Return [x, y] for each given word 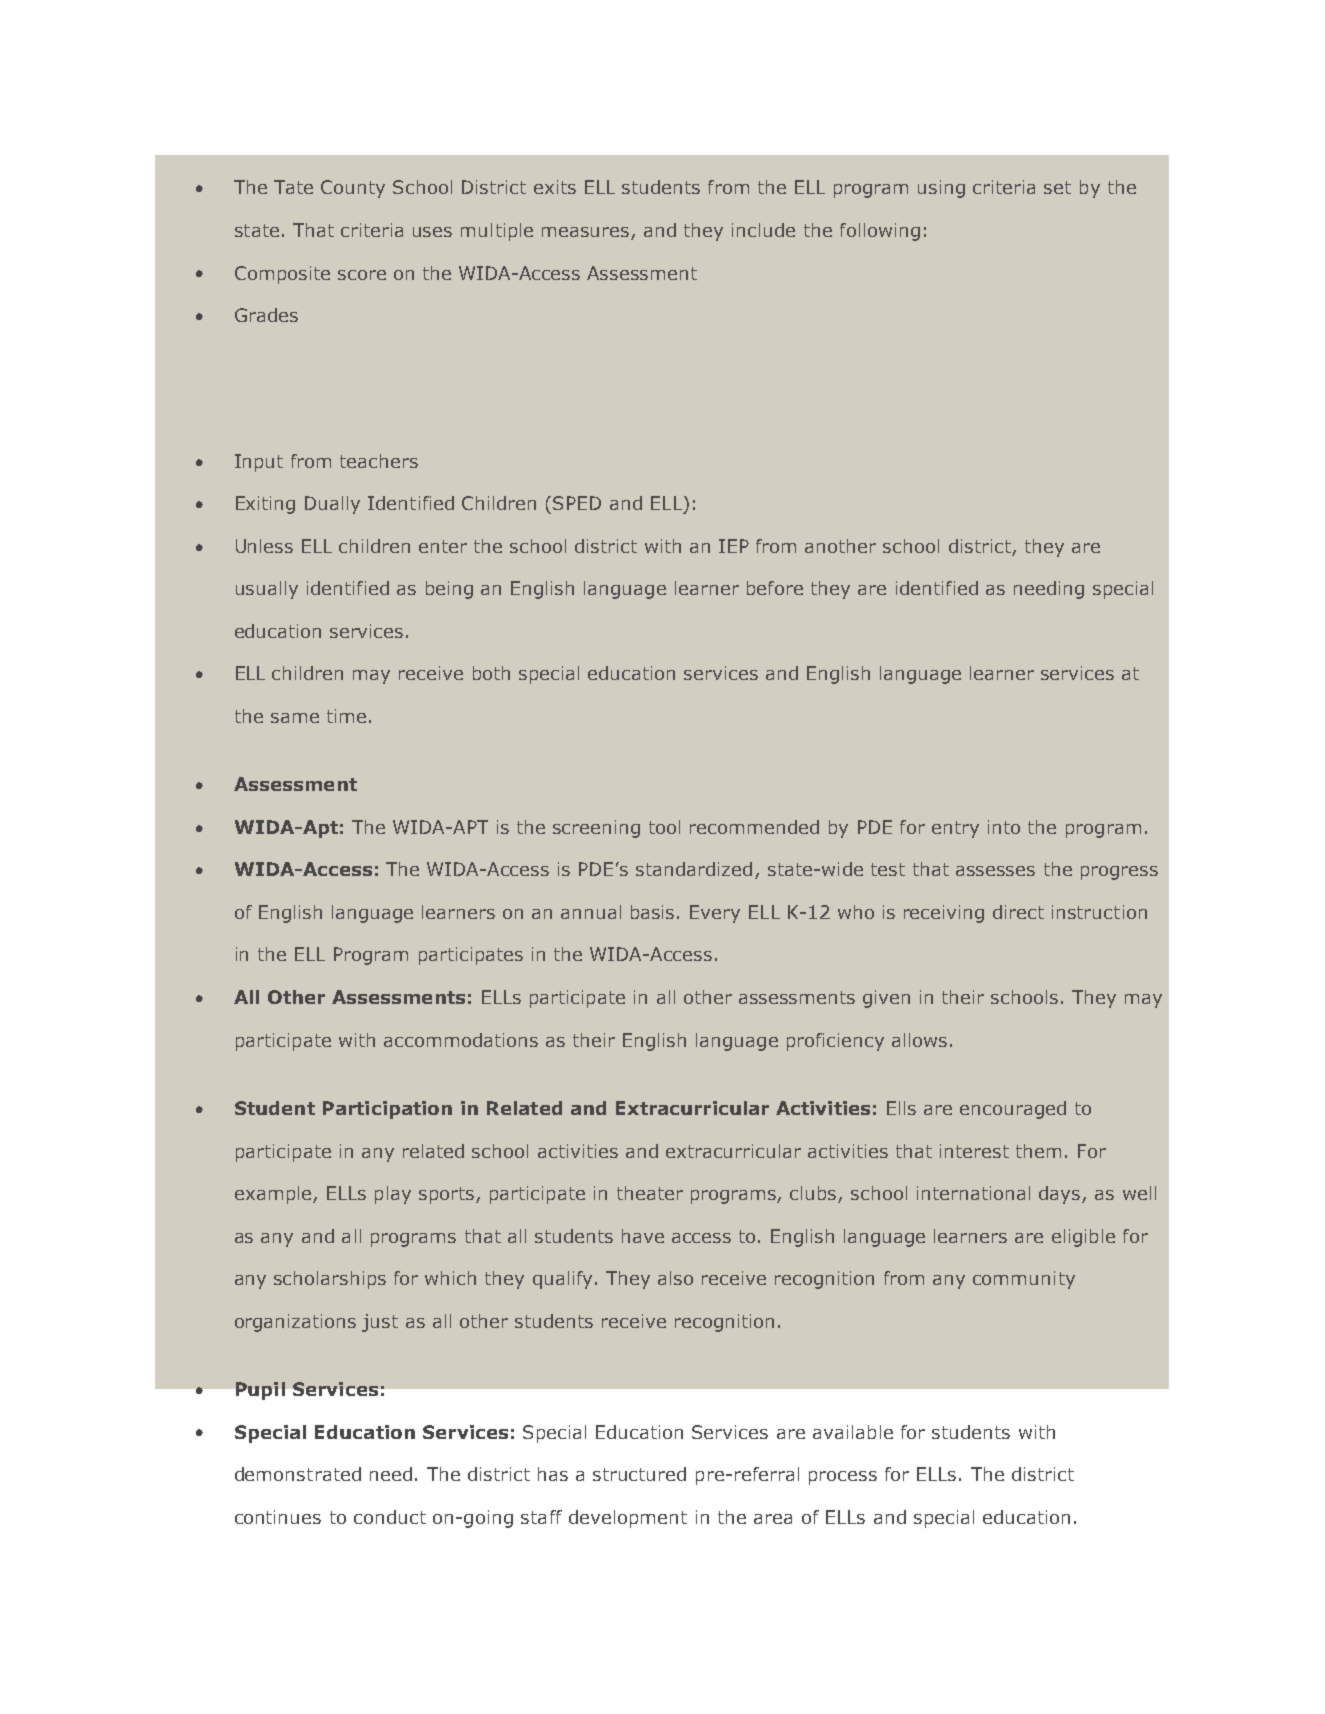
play [393, 1195]
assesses [995, 871]
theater [650, 1193]
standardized [694, 869]
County [353, 189]
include [763, 230]
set [1057, 187]
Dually [332, 505]
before [775, 588]
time [346, 716]
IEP [734, 546]
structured [639, 1474]
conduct [390, 1517]
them [1038, 1151]
